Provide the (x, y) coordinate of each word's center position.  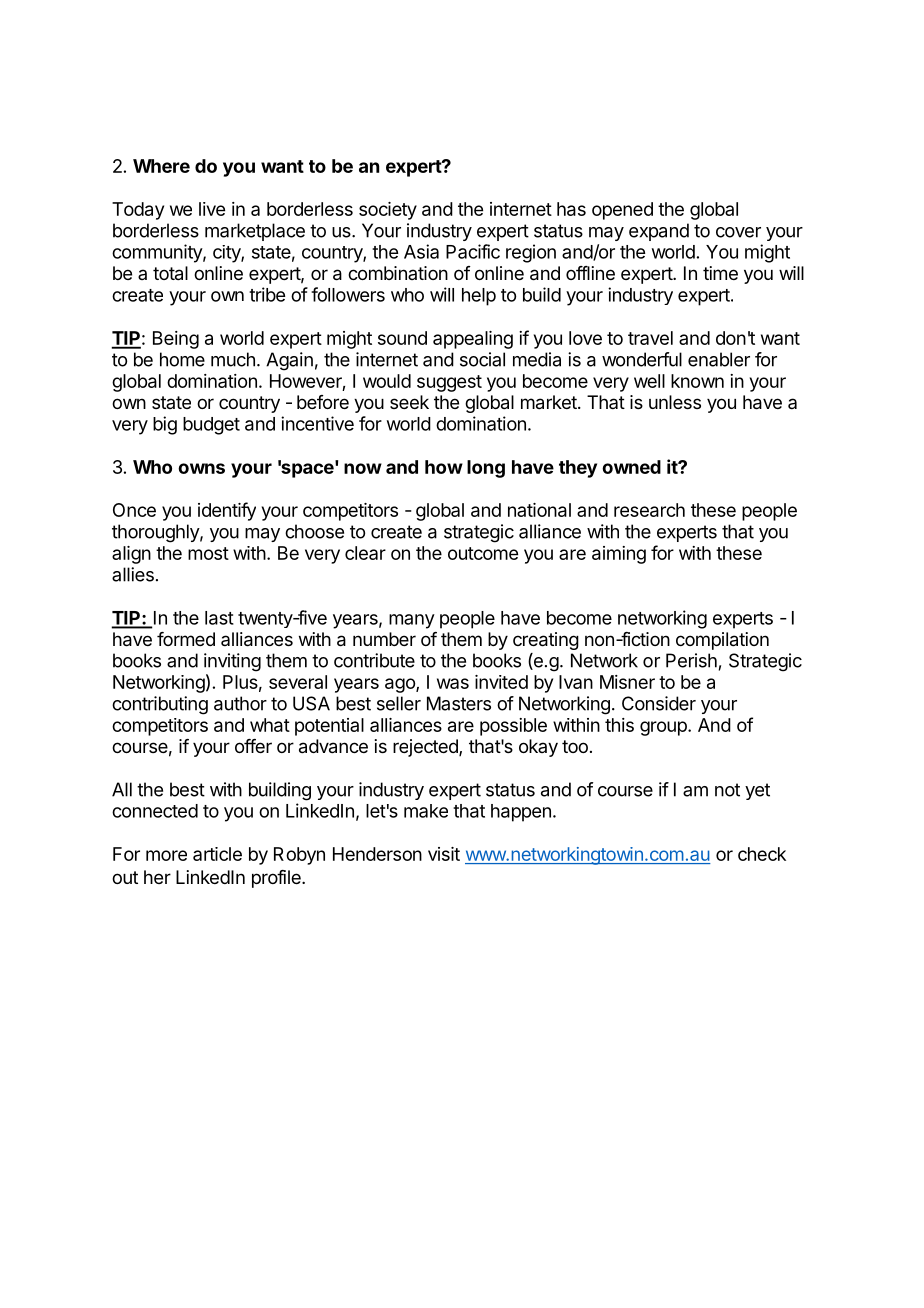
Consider (659, 703)
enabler (719, 359)
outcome (483, 553)
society (388, 211)
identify (227, 511)
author (240, 703)
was (453, 683)
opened (622, 211)
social (482, 359)
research (649, 510)
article (217, 854)
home (182, 359)
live (212, 209)
